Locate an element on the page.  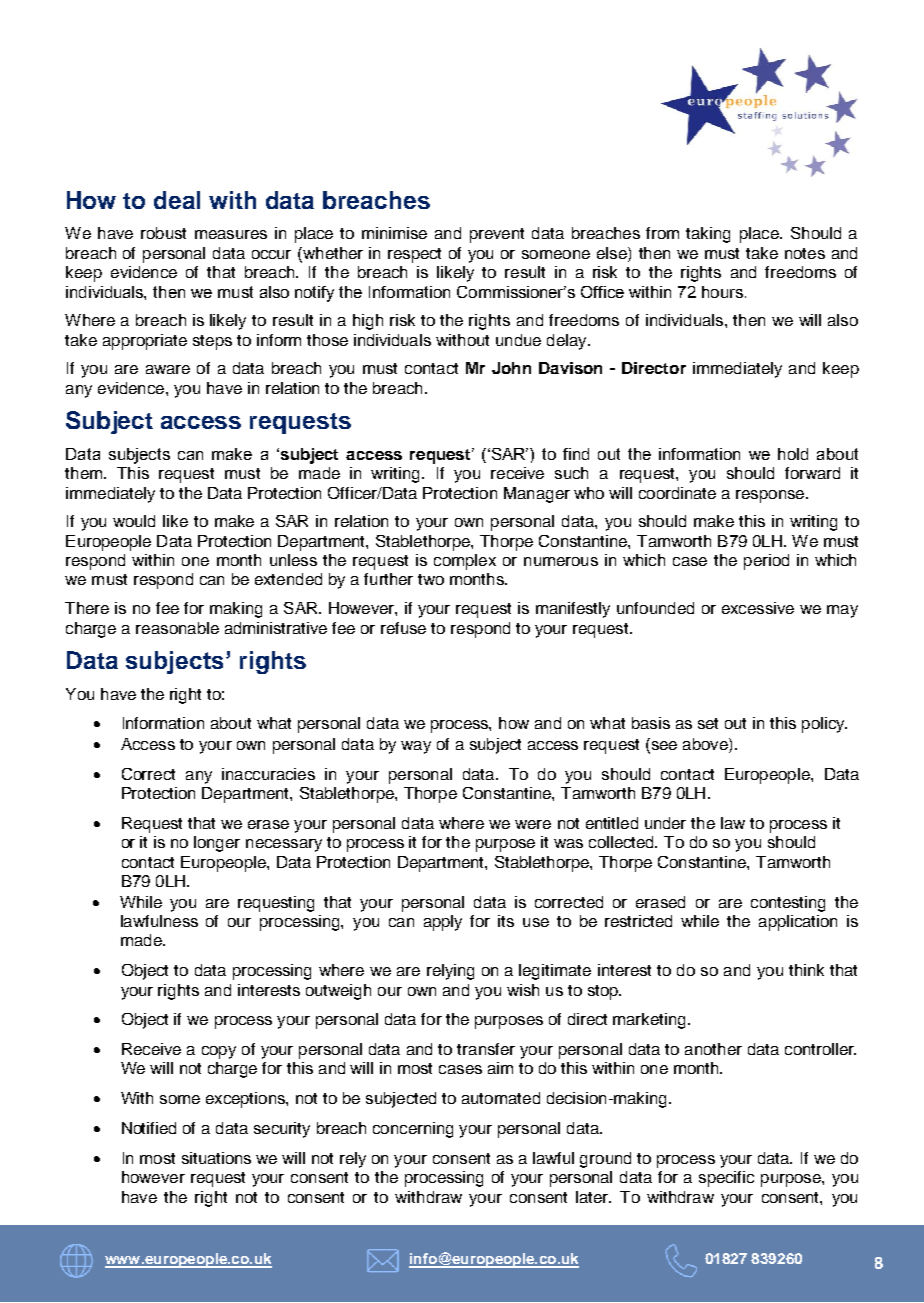
period is located at coordinates (766, 562).
